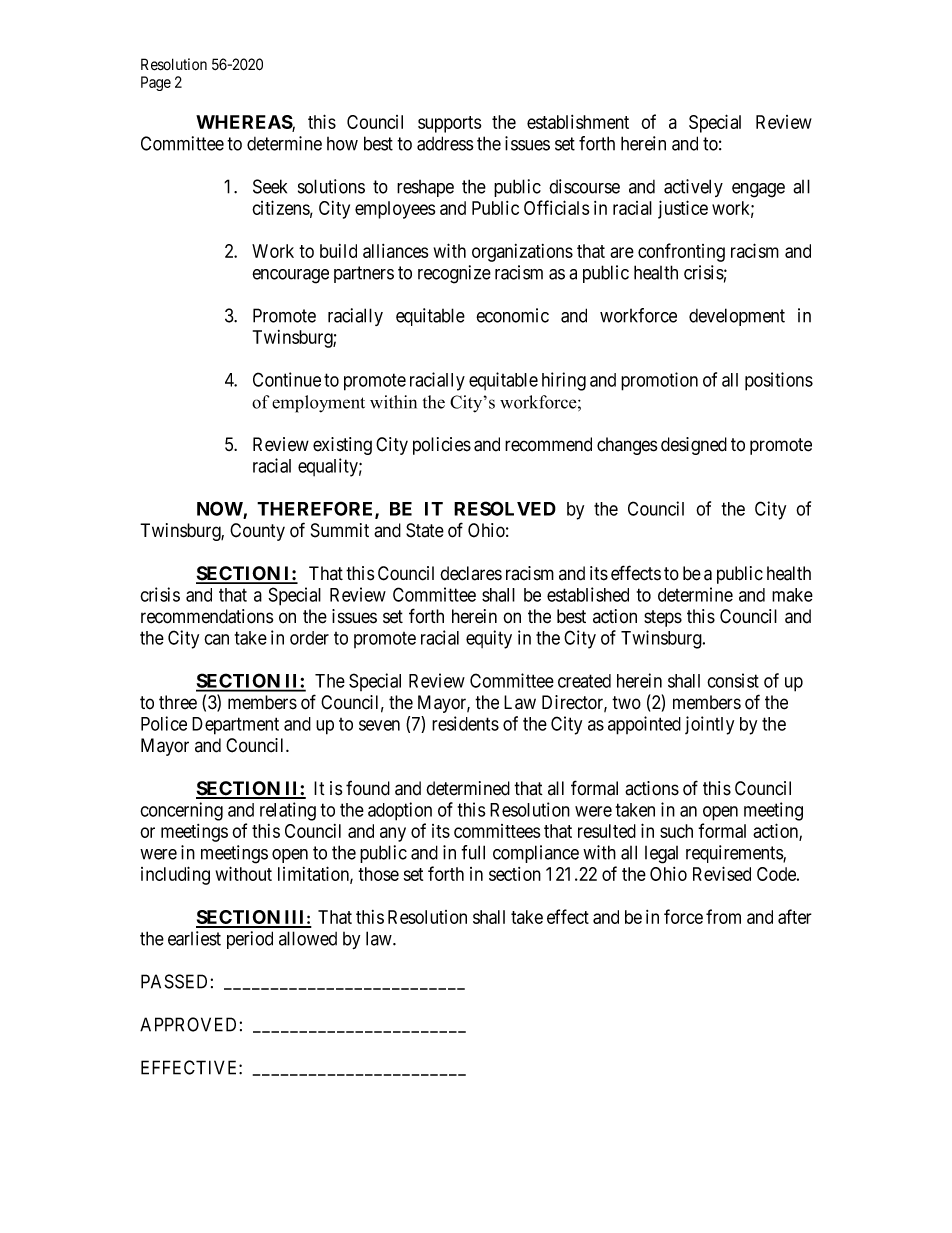 The height and width of the screenshot is (1233, 952). Describe the element at coordinates (471, 573) in the screenshot. I see `declares` at that location.
